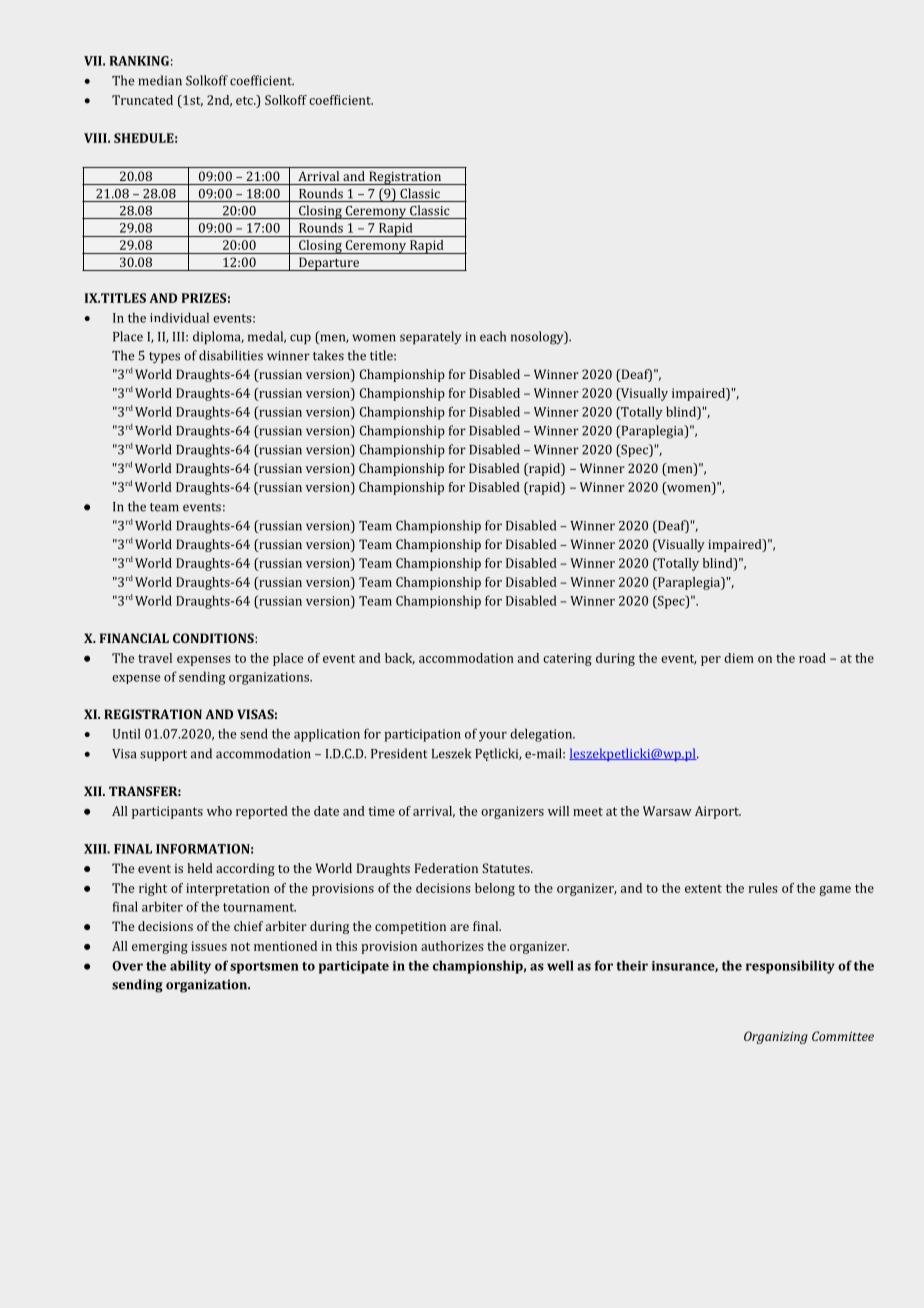  What do you see at coordinates (190, 967) in the document?
I see `ability` at bounding box center [190, 967].
